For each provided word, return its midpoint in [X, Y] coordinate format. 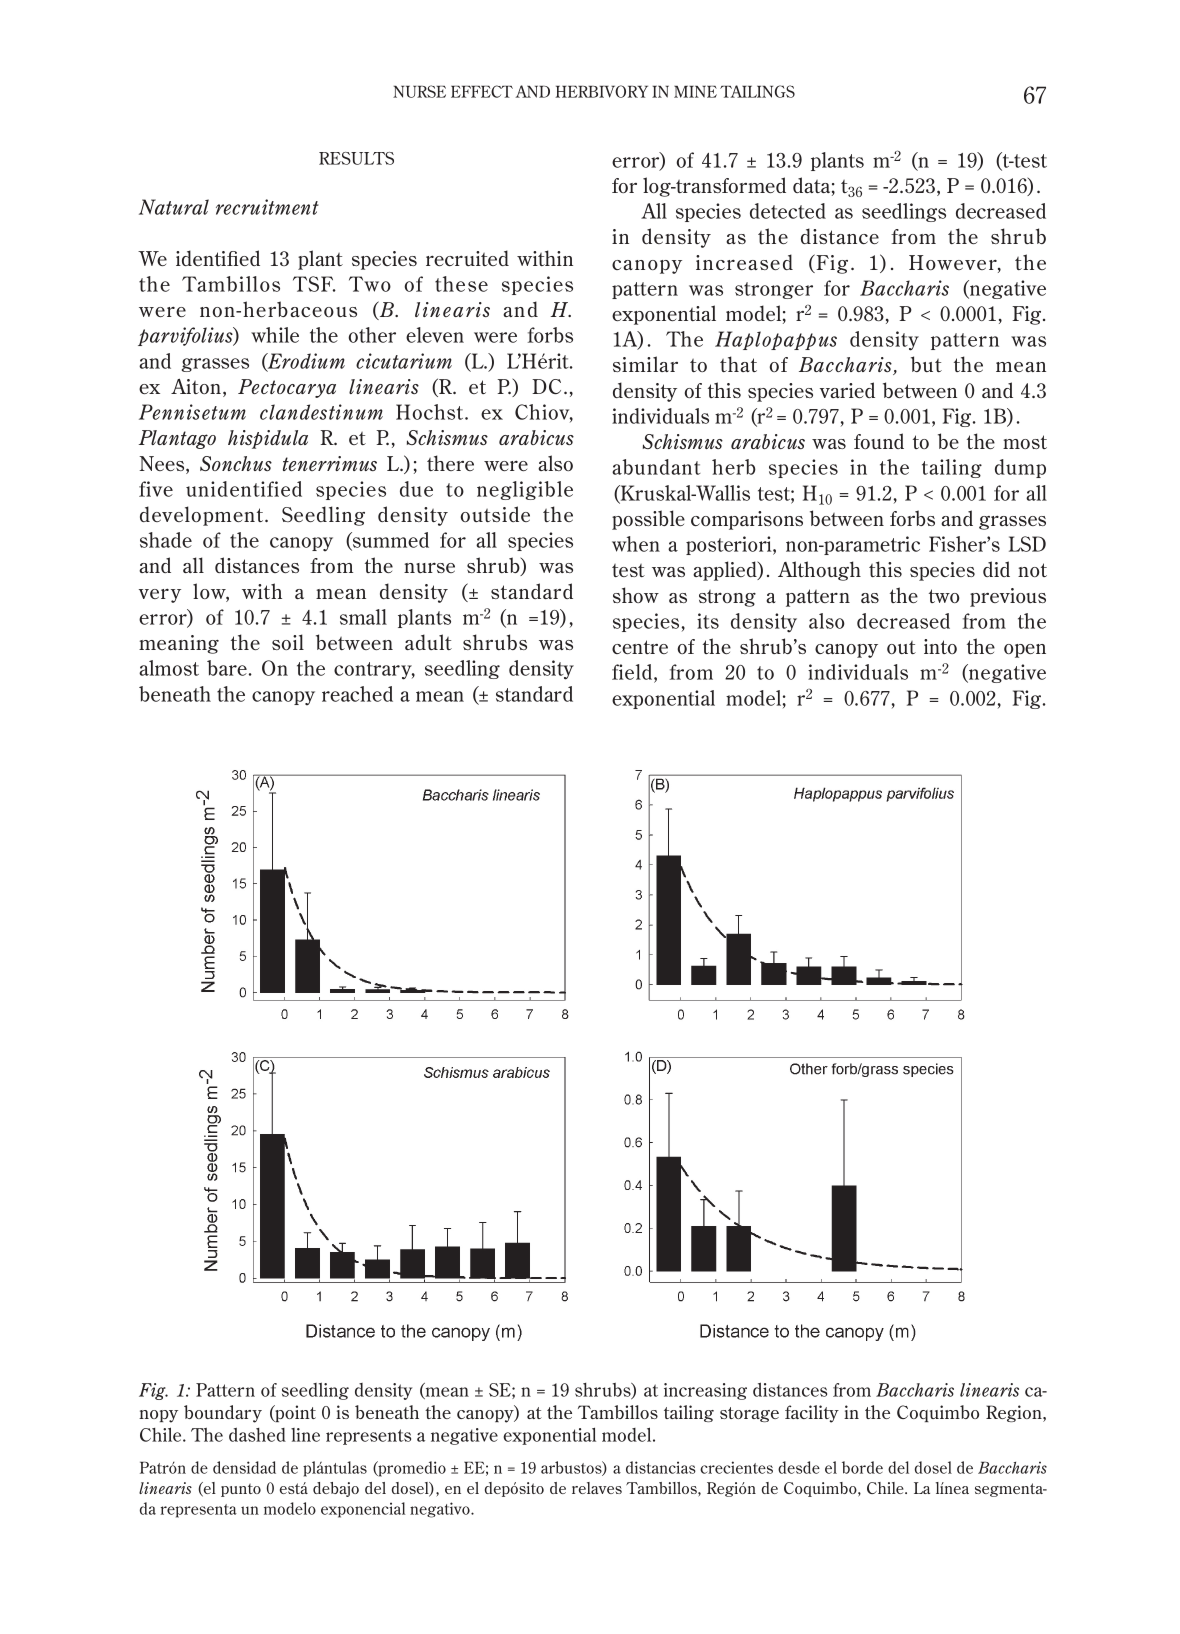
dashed [257, 1435]
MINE [695, 91]
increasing [705, 1391]
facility [812, 1414]
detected [788, 211]
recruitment [267, 207]
